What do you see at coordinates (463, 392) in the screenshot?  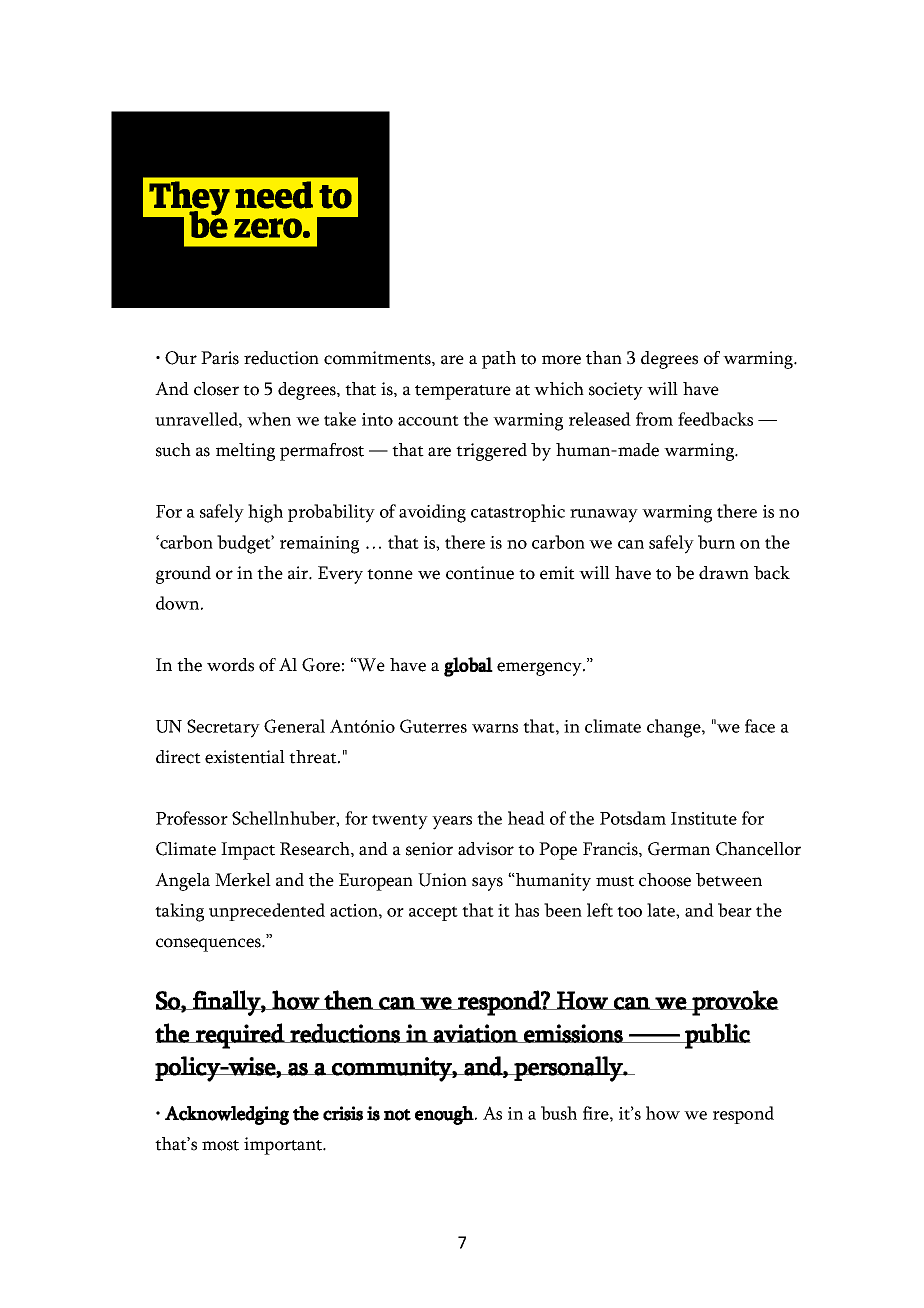 I see `temperature` at bounding box center [463, 392].
